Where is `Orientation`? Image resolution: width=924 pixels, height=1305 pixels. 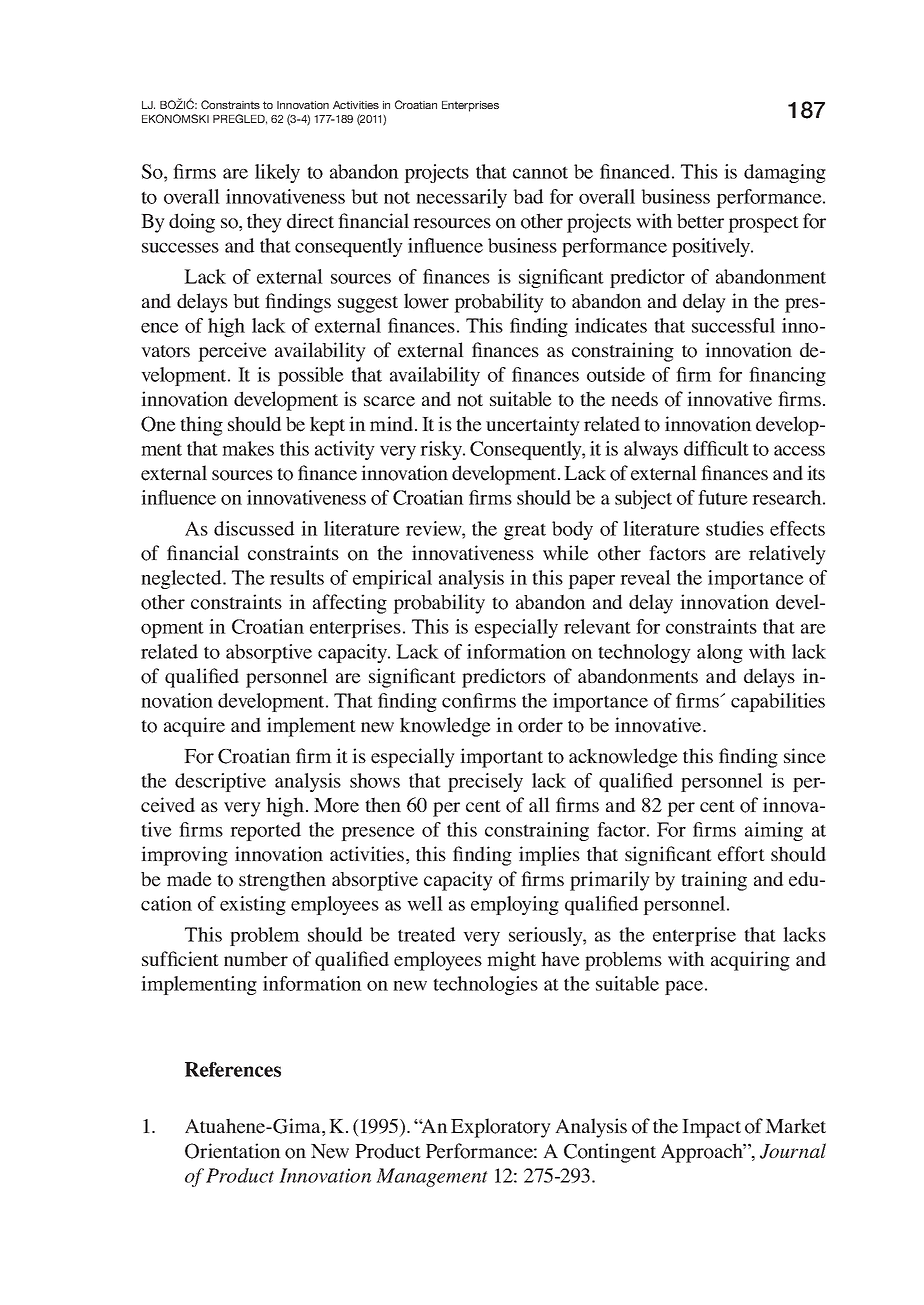 Orientation is located at coordinates (233, 1151).
